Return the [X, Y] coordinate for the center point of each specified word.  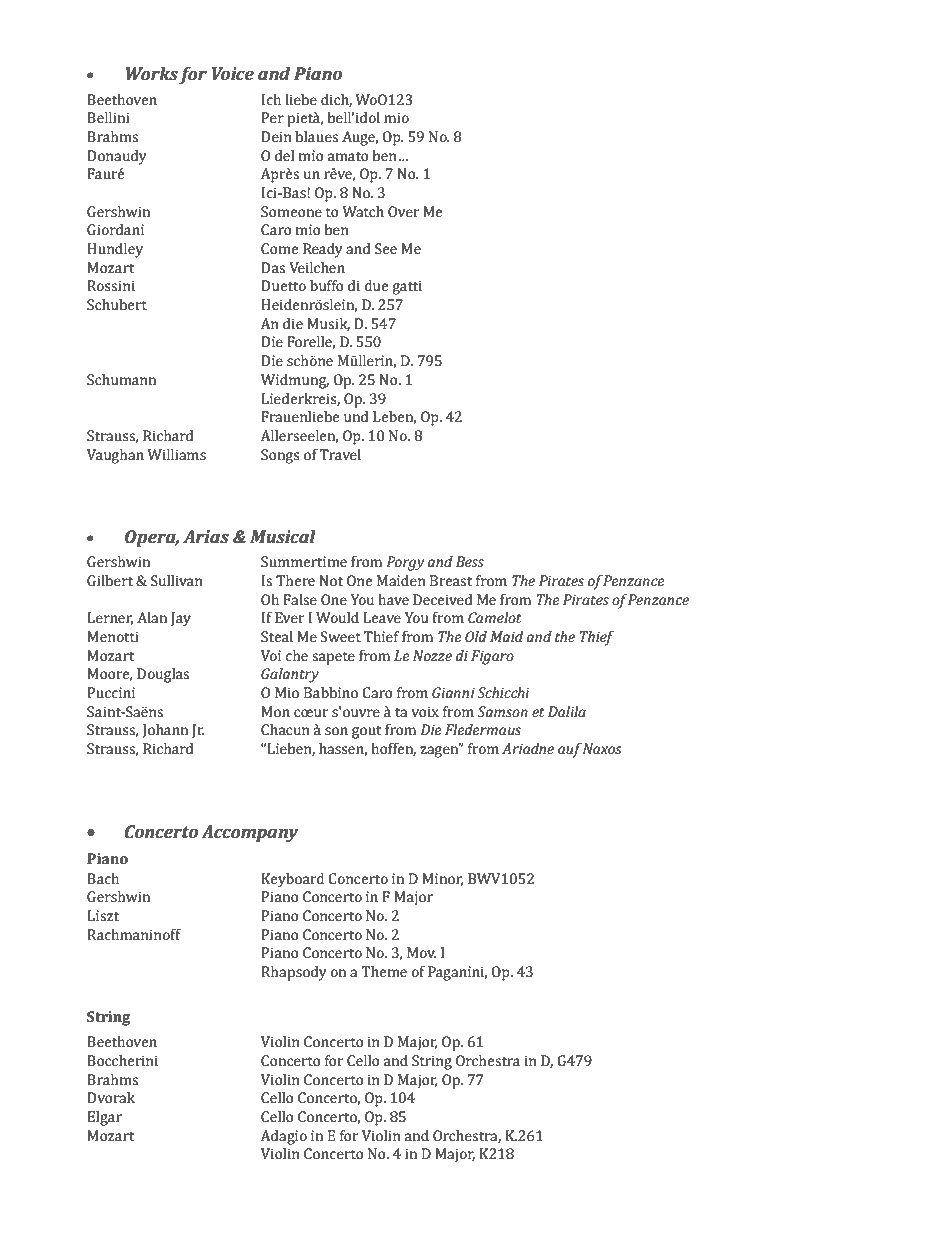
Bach [103, 878]
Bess [470, 561]
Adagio [284, 1137]
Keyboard [292, 880]
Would [337, 617]
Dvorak [111, 1097]
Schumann [121, 379]
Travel [340, 454]
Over [404, 211]
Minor [443, 879]
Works [152, 73]
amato [348, 156]
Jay [181, 619]
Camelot [495, 617]
